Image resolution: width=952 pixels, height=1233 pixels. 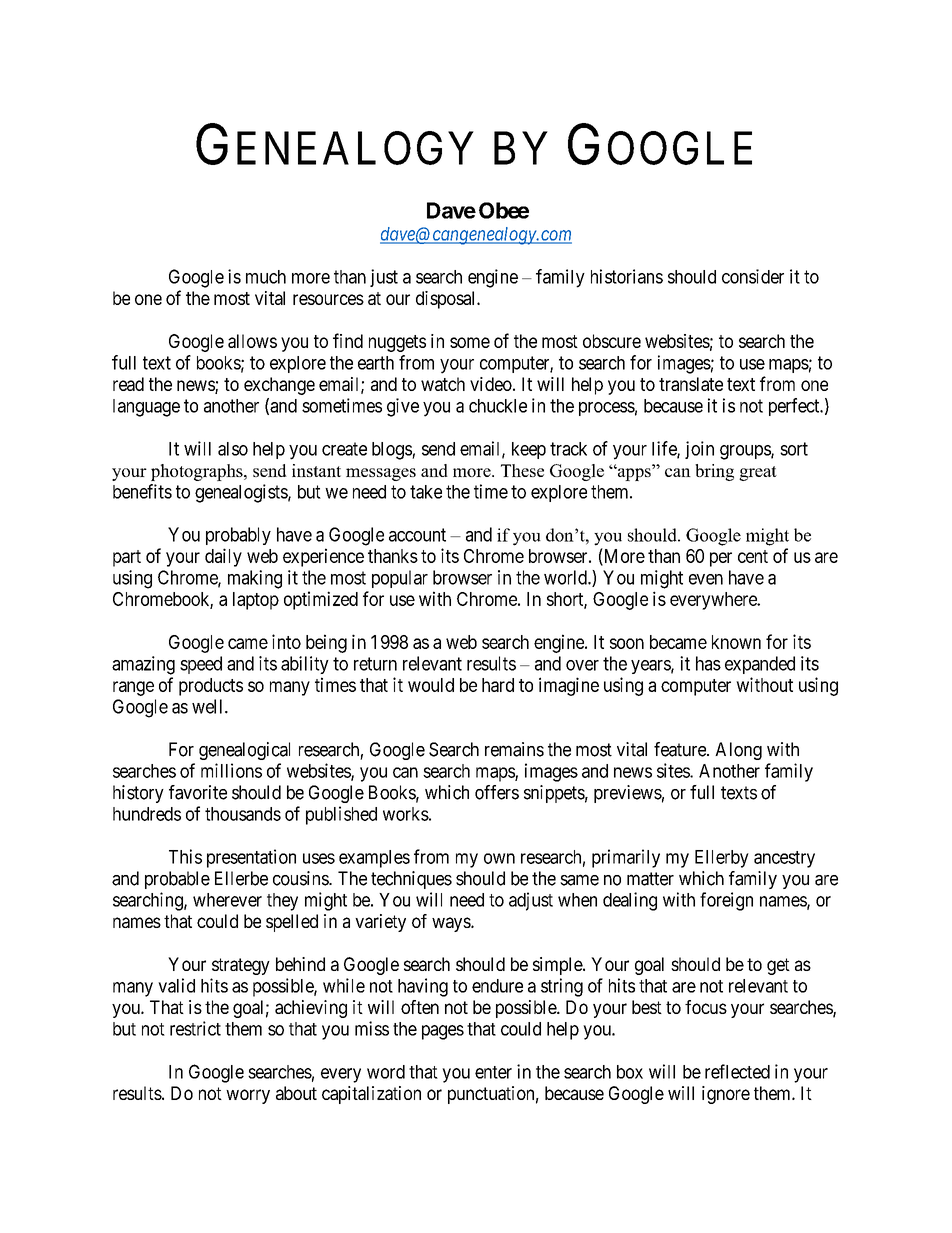 What do you see at coordinates (248, 1096) in the image?
I see `worry` at bounding box center [248, 1096].
